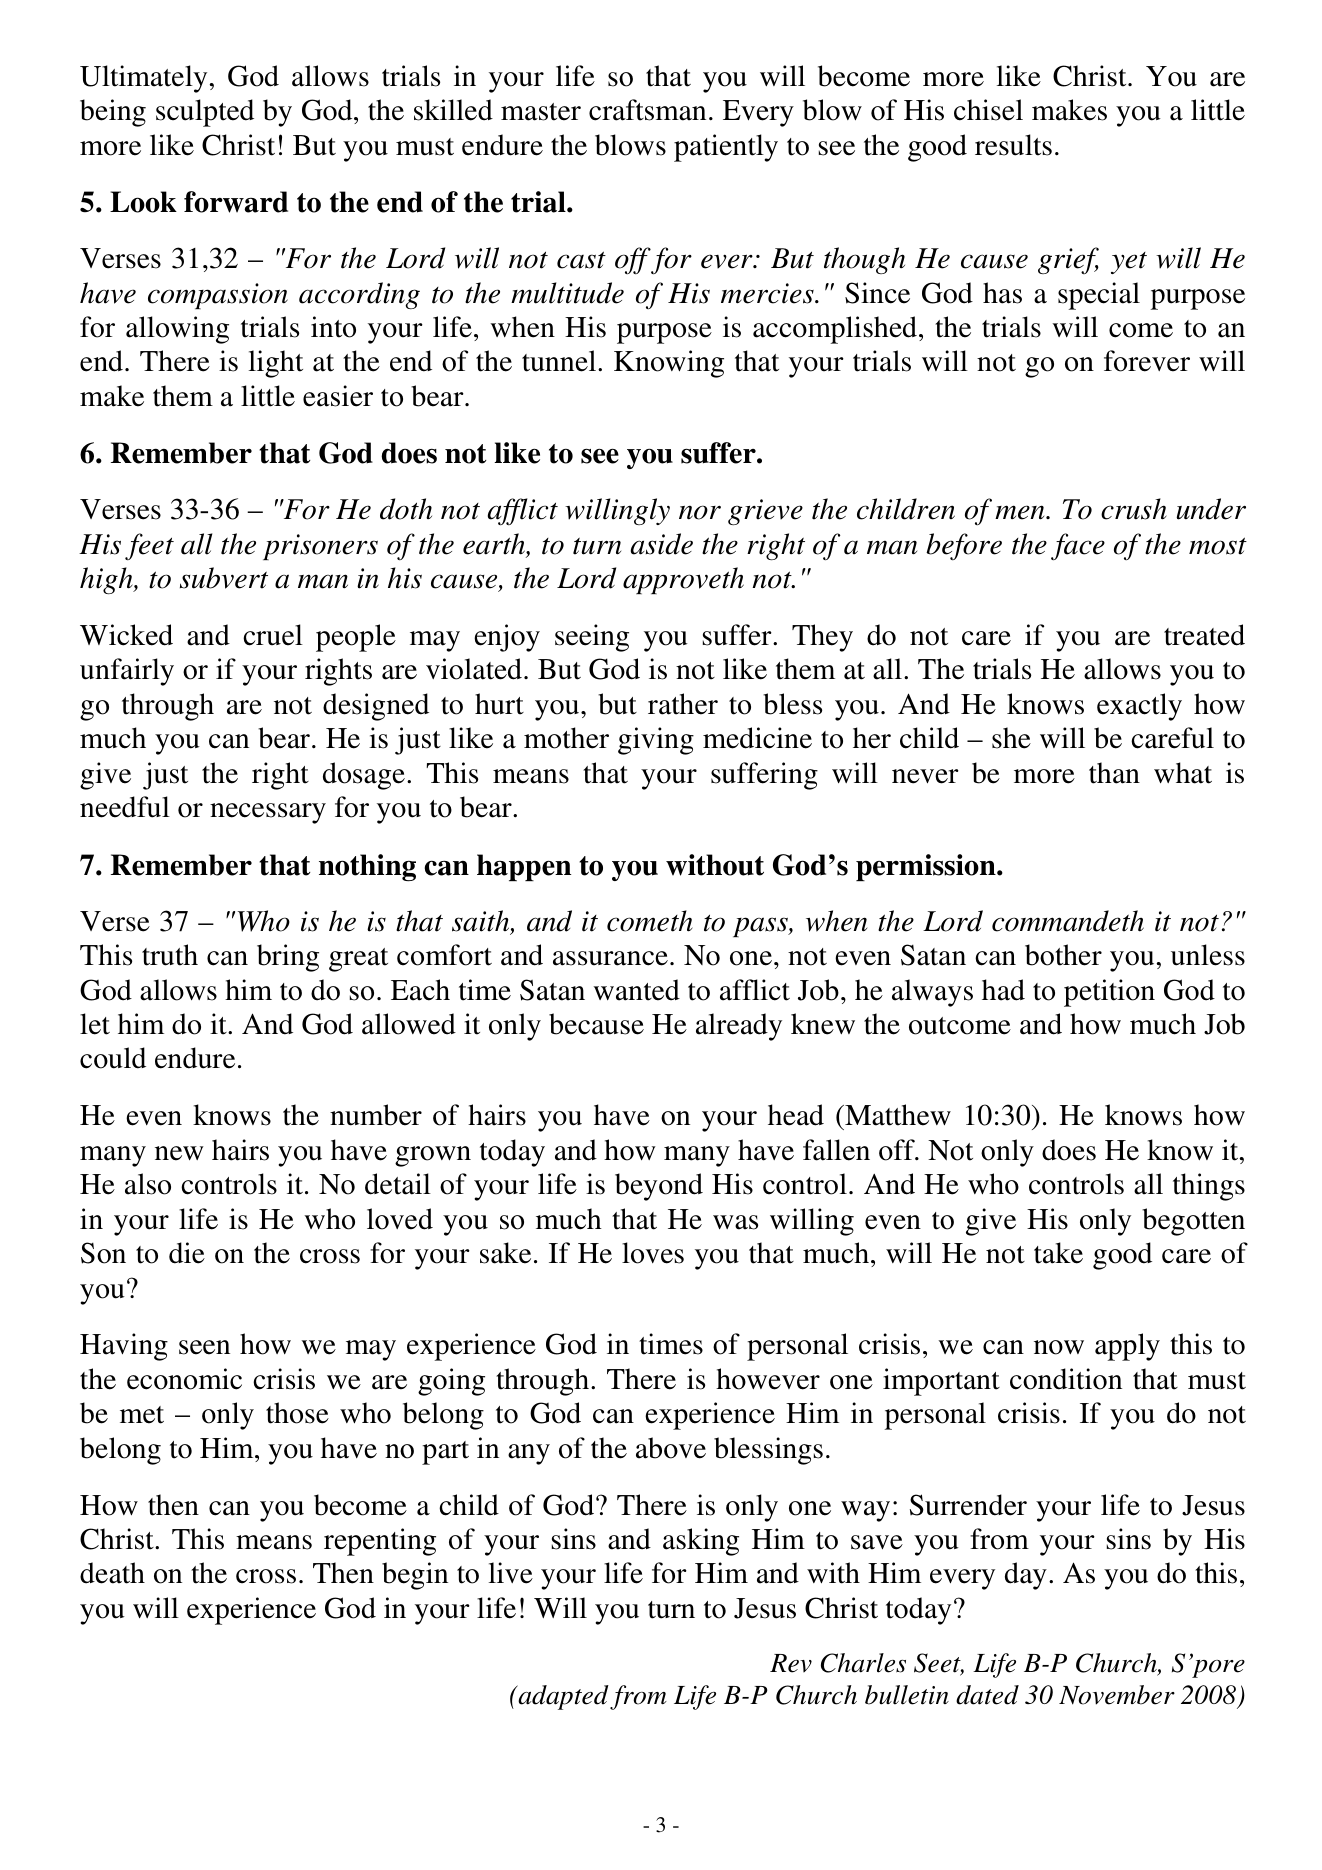 The image size is (1322, 1870). Describe the element at coordinates (653, 1253) in the image. I see `loves` at that location.
